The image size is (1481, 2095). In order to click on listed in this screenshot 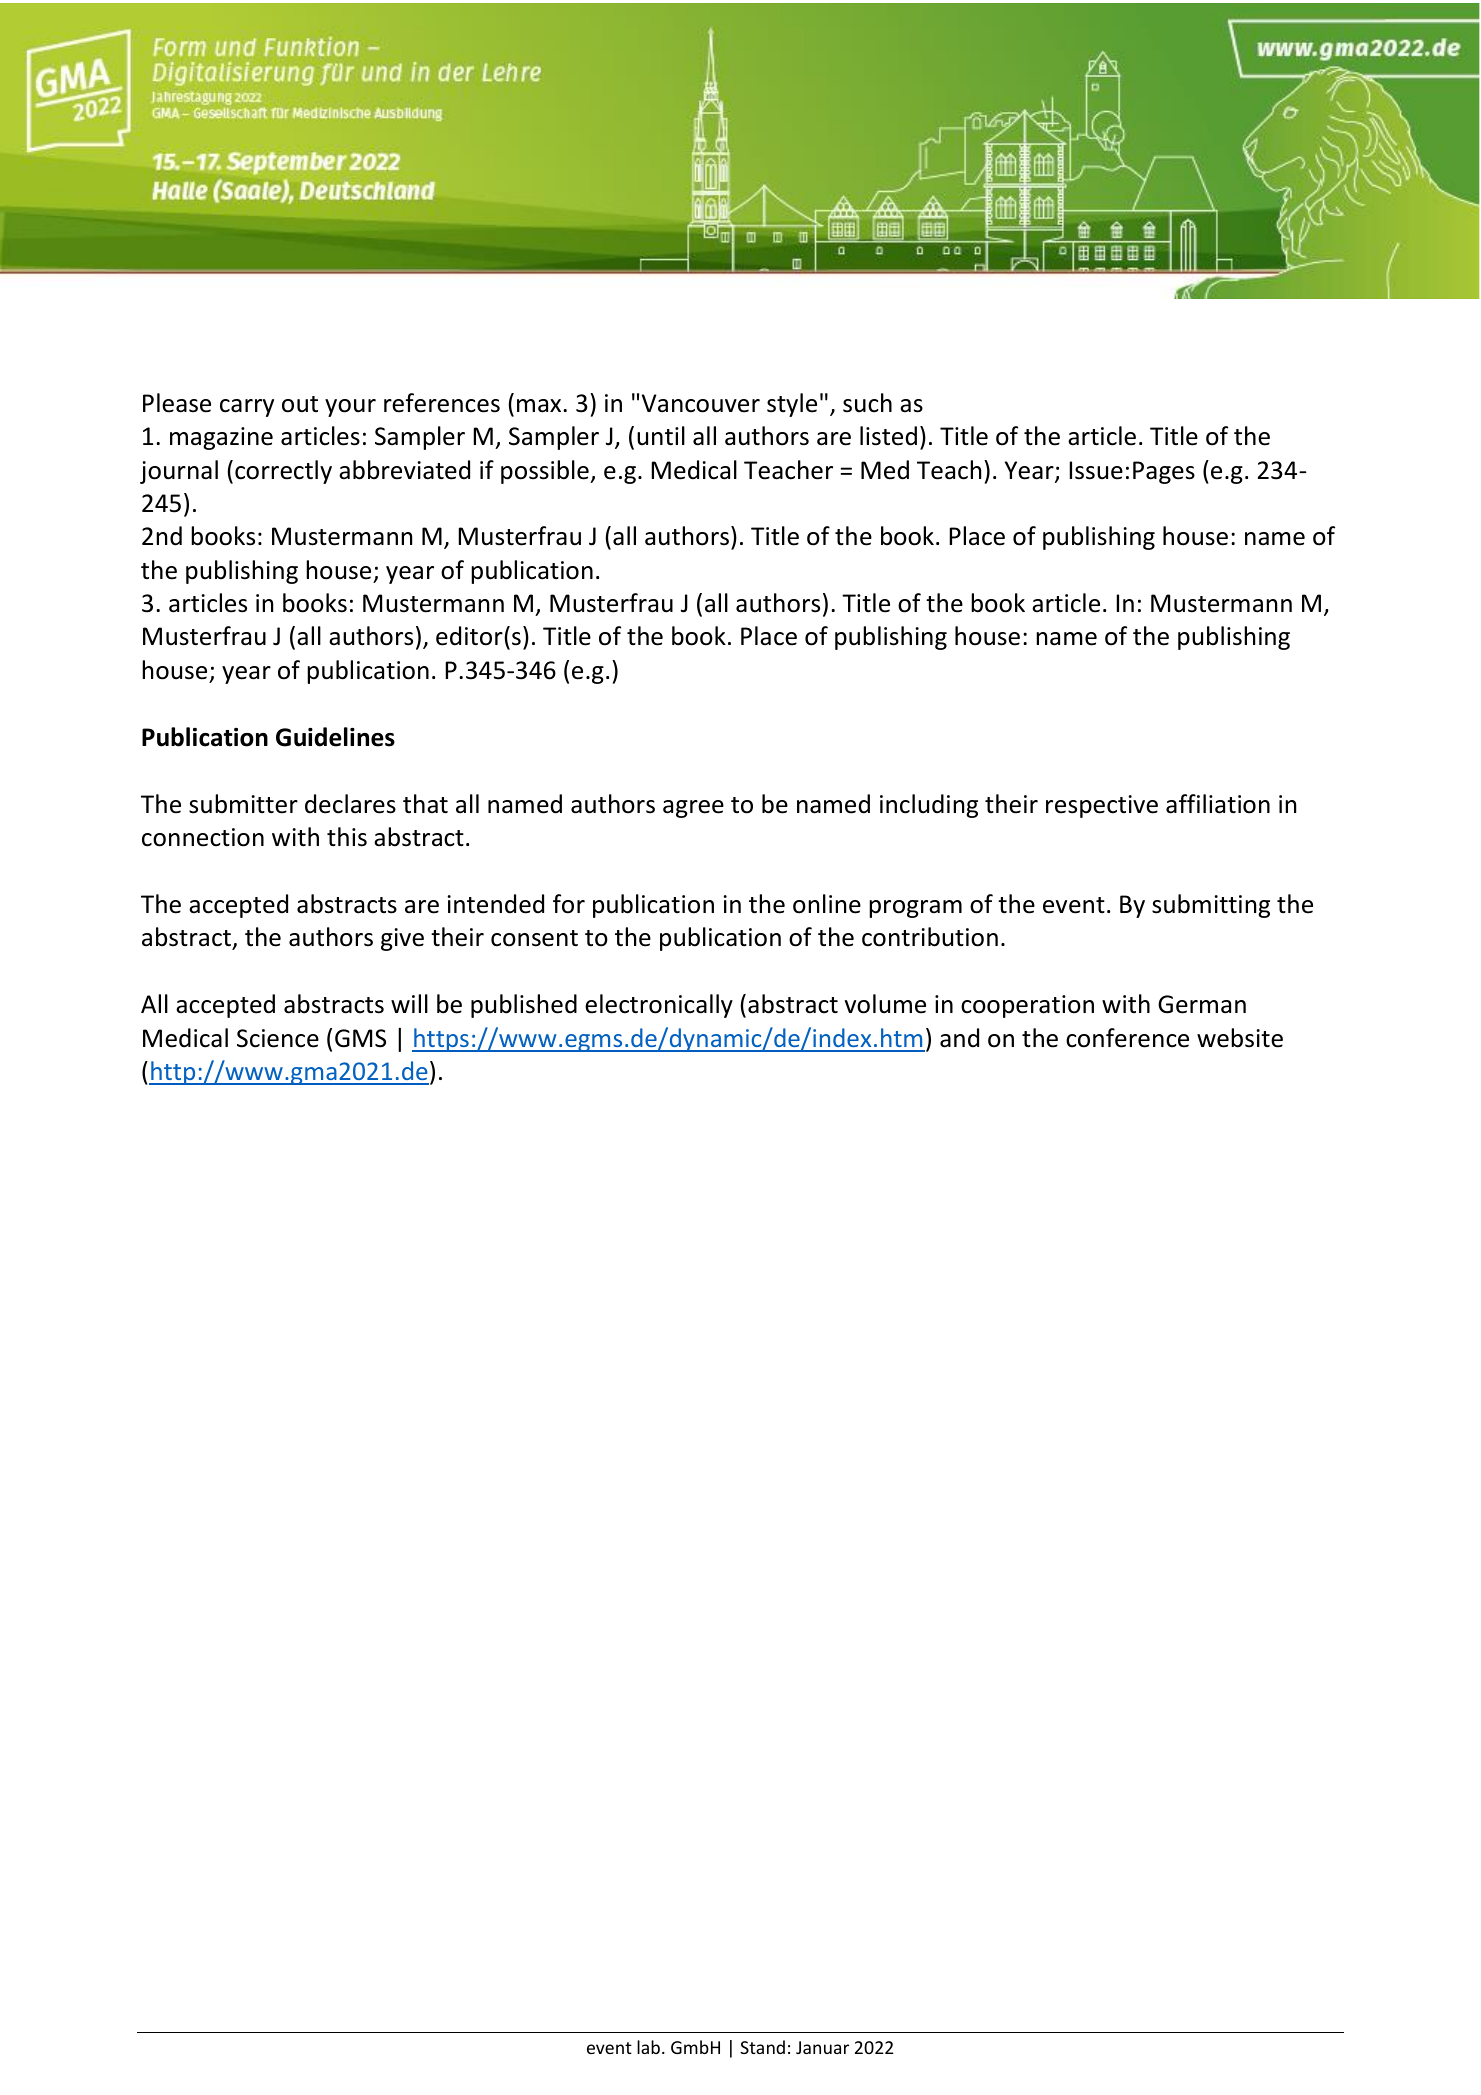, I will do `click(888, 436)`.
